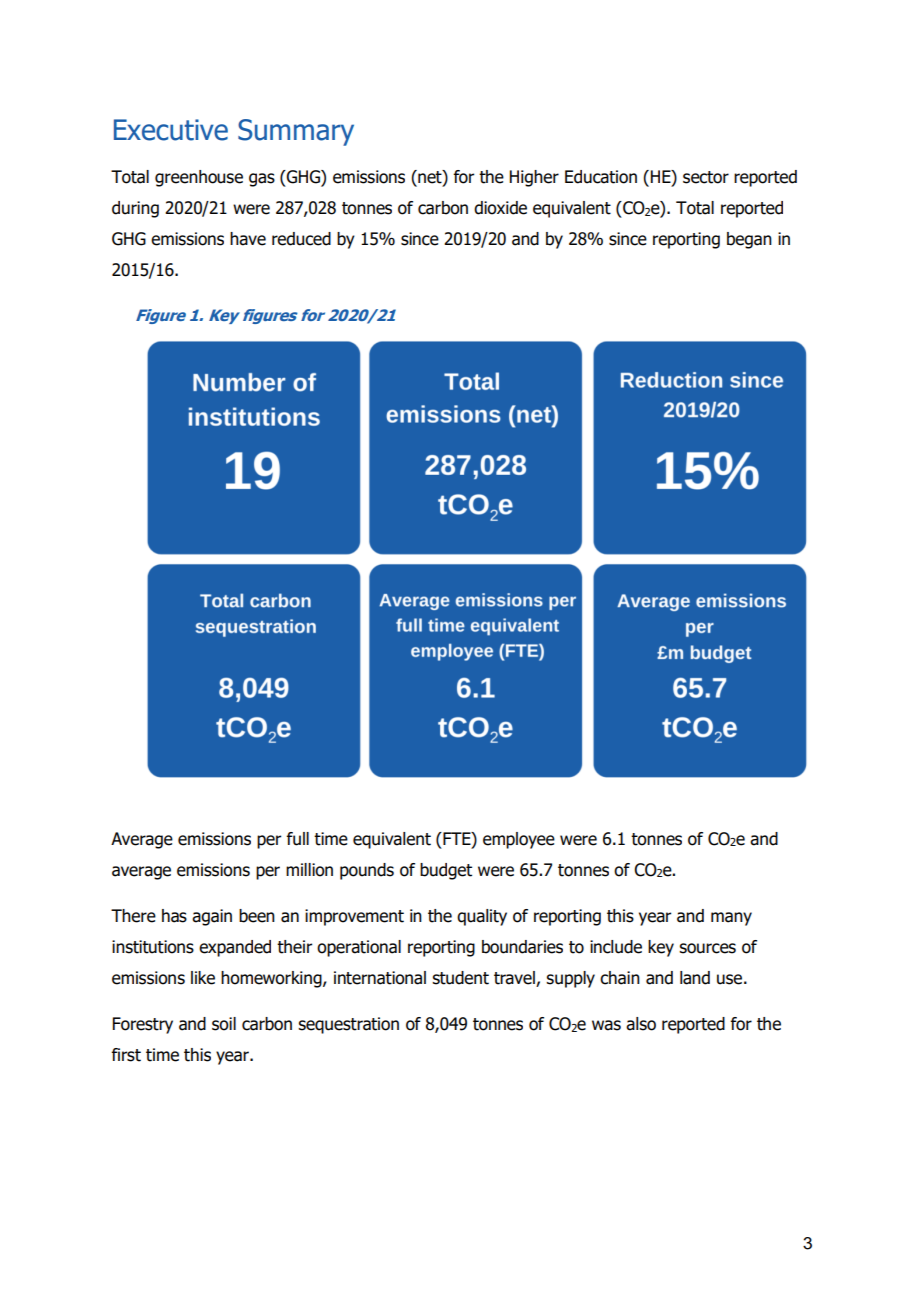  I want to click on sector, so click(706, 177).
